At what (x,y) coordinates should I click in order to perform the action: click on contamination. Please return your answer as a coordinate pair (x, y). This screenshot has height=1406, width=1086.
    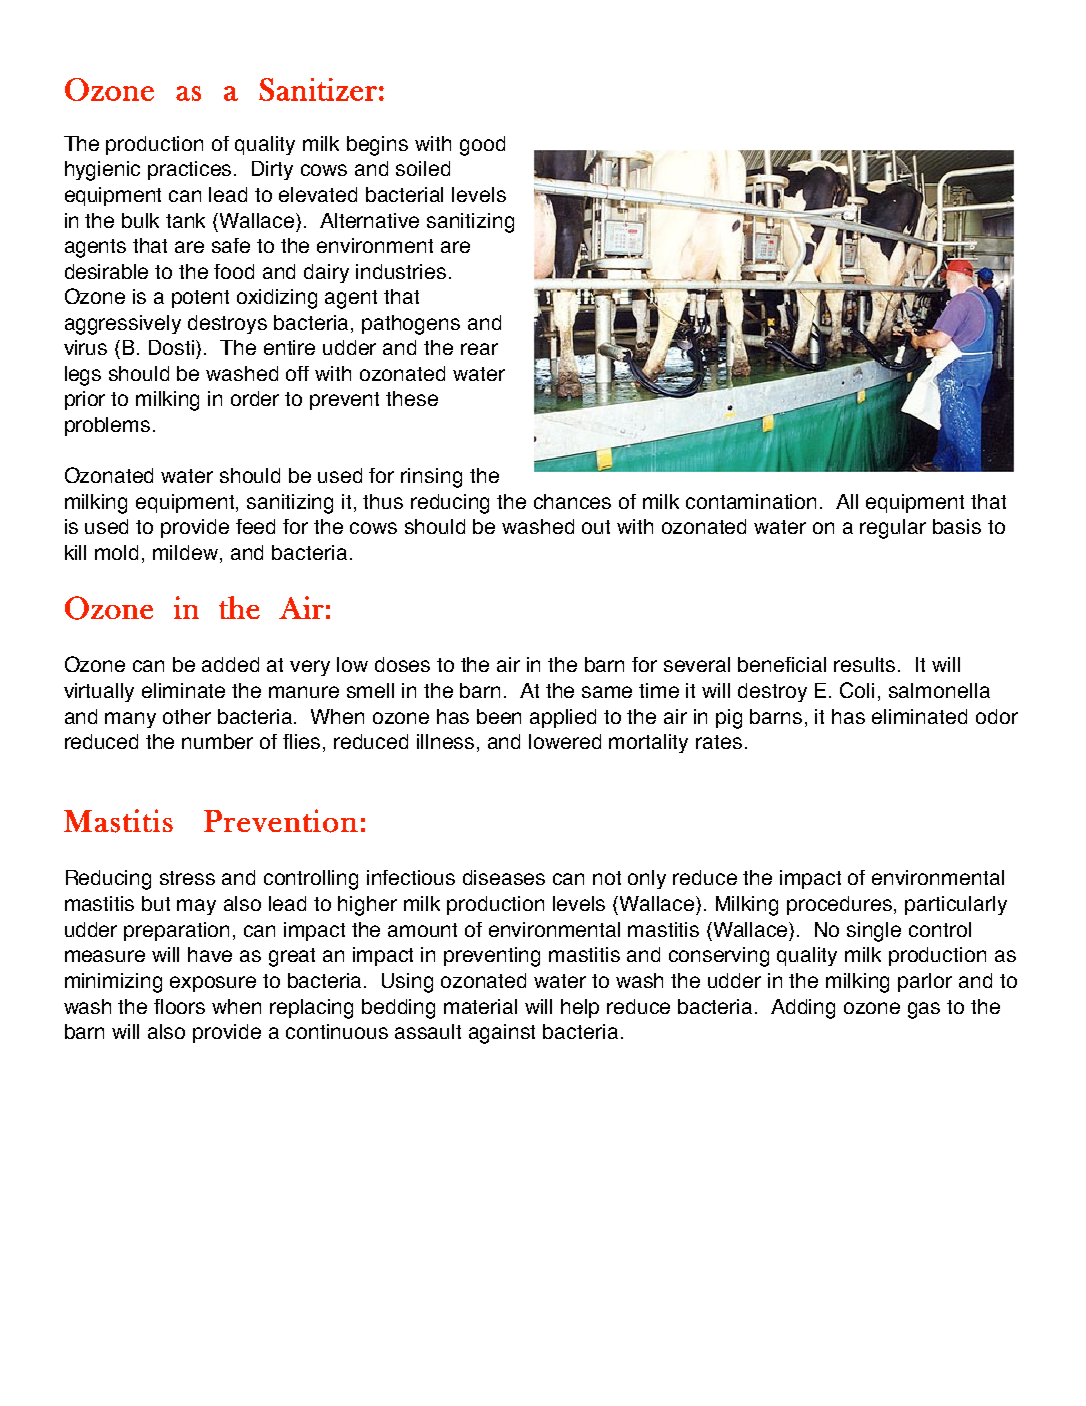
    Looking at the image, I should click on (751, 501).
